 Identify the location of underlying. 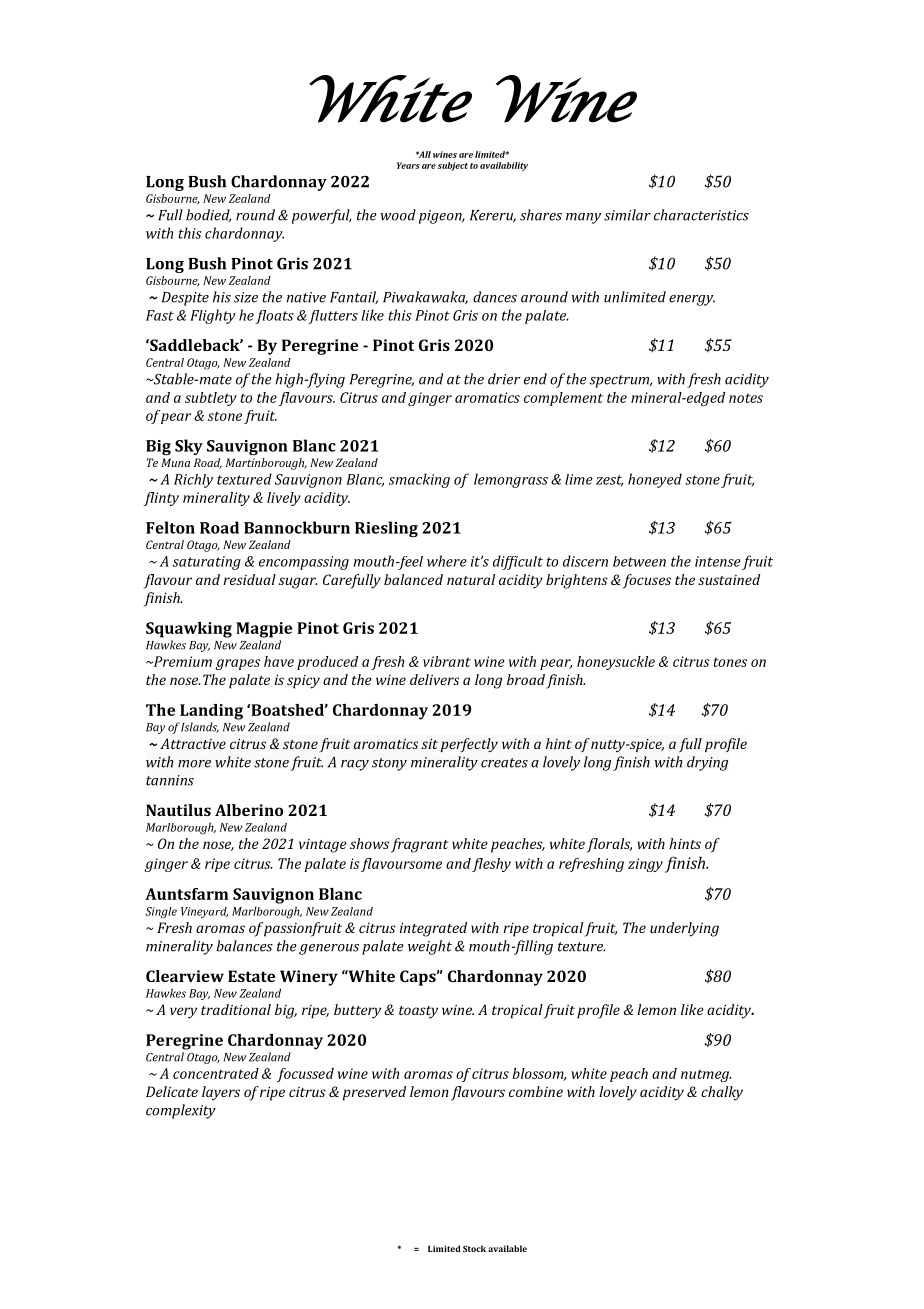
(684, 929).
